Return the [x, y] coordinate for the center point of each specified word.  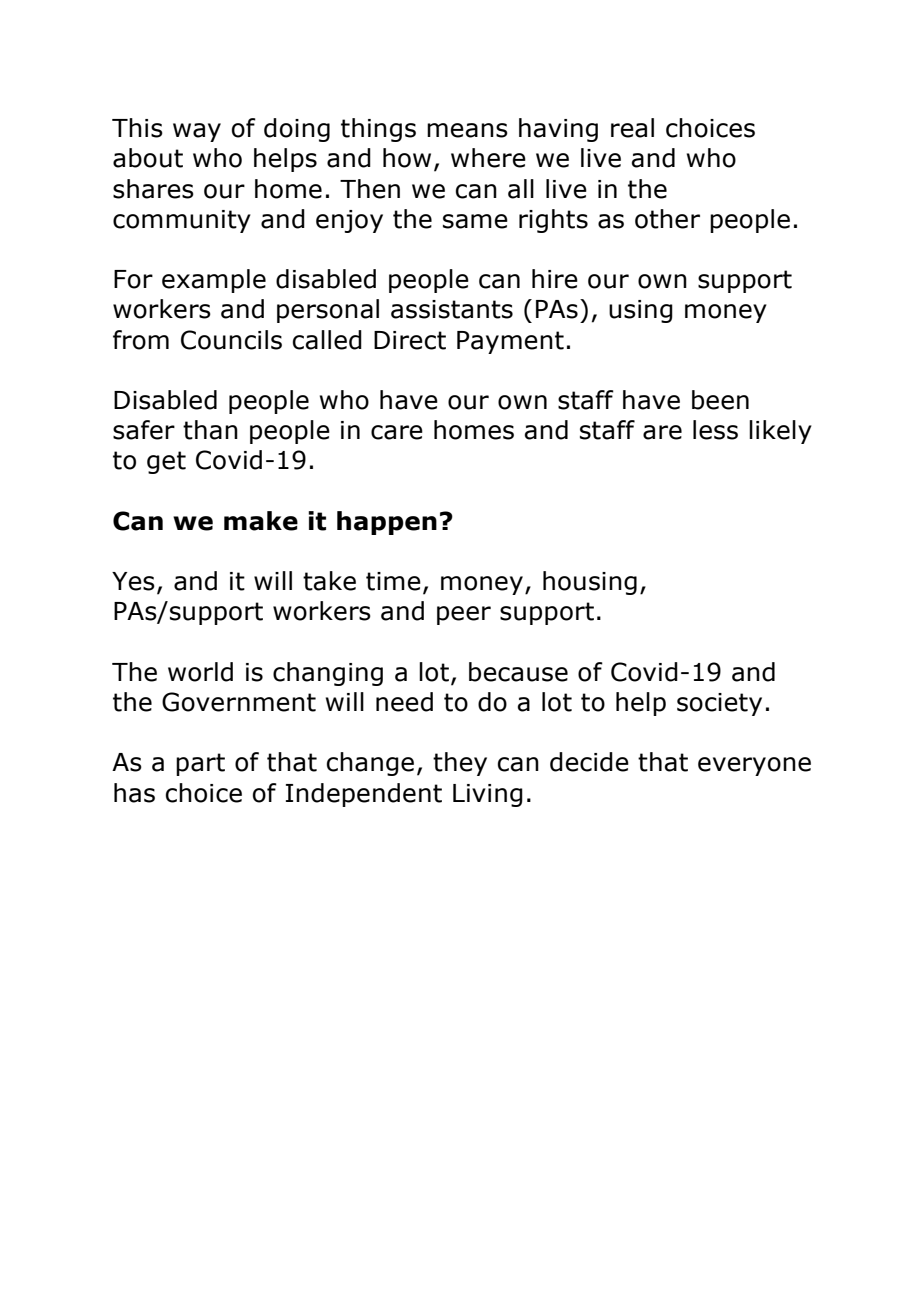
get [166, 462]
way [197, 132]
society [719, 704]
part [200, 764]
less [715, 430]
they [460, 764]
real [632, 128]
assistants [452, 309]
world [200, 672]
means [467, 130]
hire [555, 279]
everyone [754, 766]
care [397, 432]
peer [464, 615]
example [214, 281]
